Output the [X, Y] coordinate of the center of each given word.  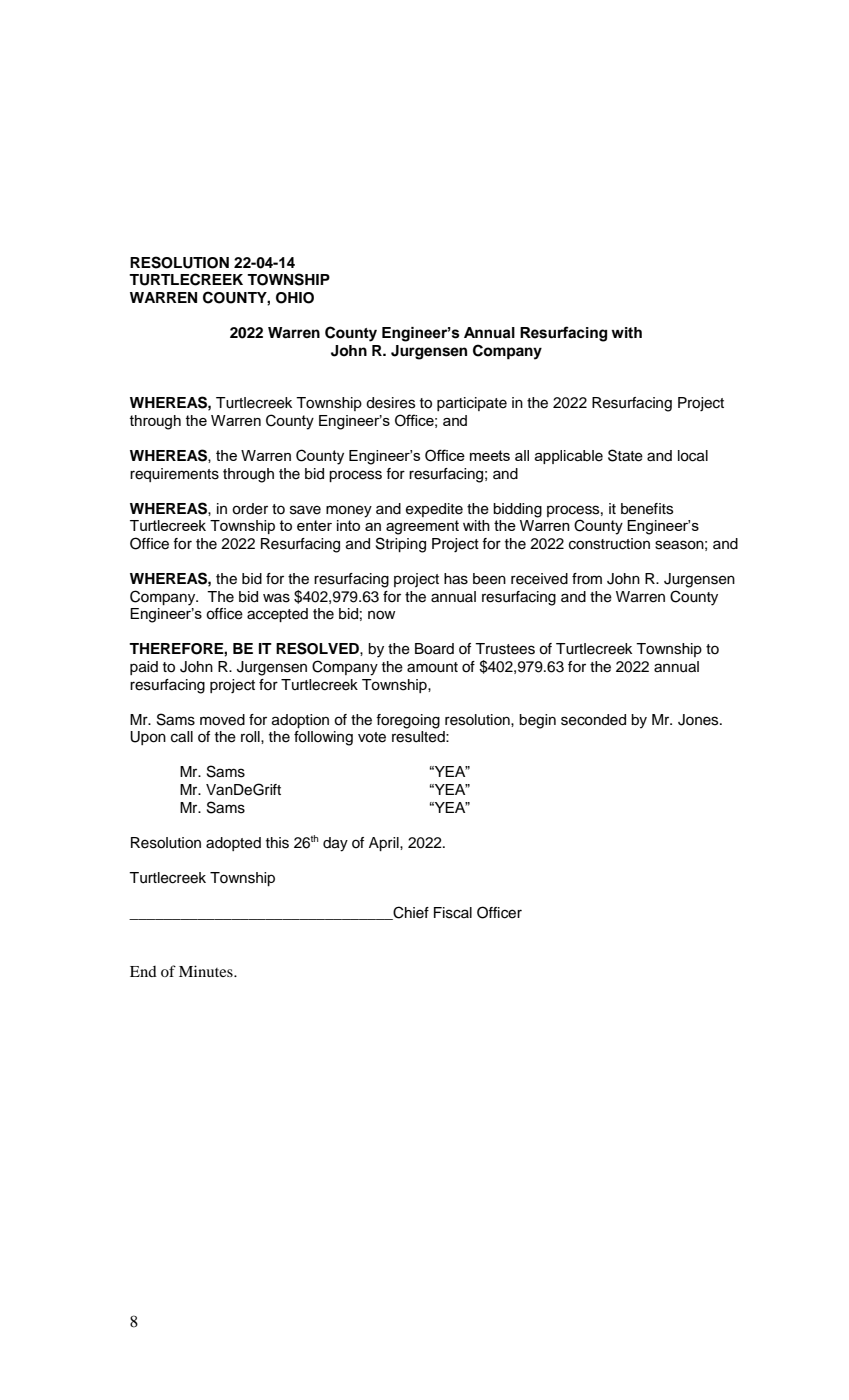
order [250, 509]
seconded [593, 720]
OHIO [295, 298]
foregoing [408, 721]
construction [609, 544]
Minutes [207, 971]
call [182, 737]
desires [390, 403]
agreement [422, 527]
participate [472, 404]
